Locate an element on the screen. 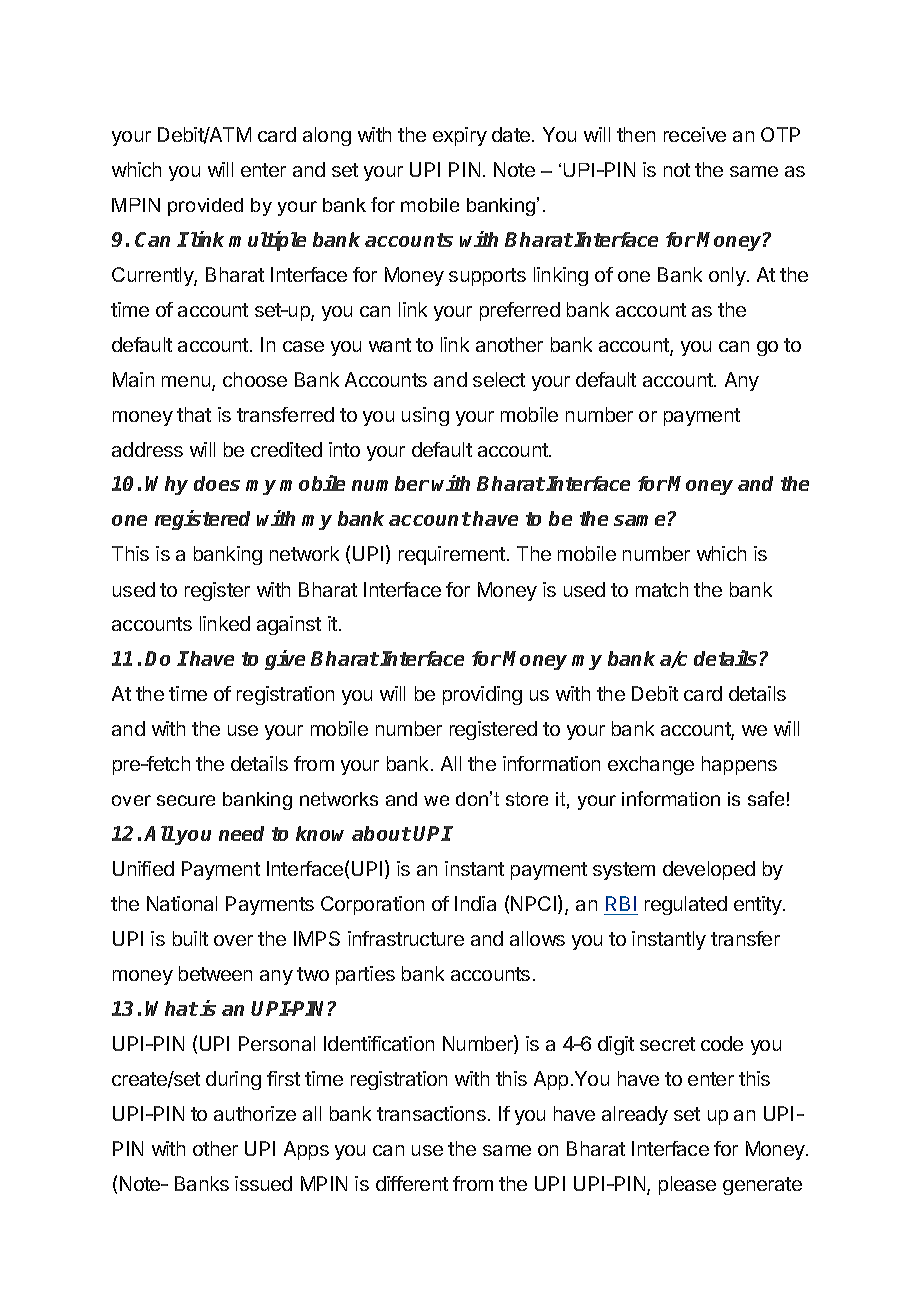 The width and height of the screenshot is (924, 1308). provided is located at coordinates (205, 207).
